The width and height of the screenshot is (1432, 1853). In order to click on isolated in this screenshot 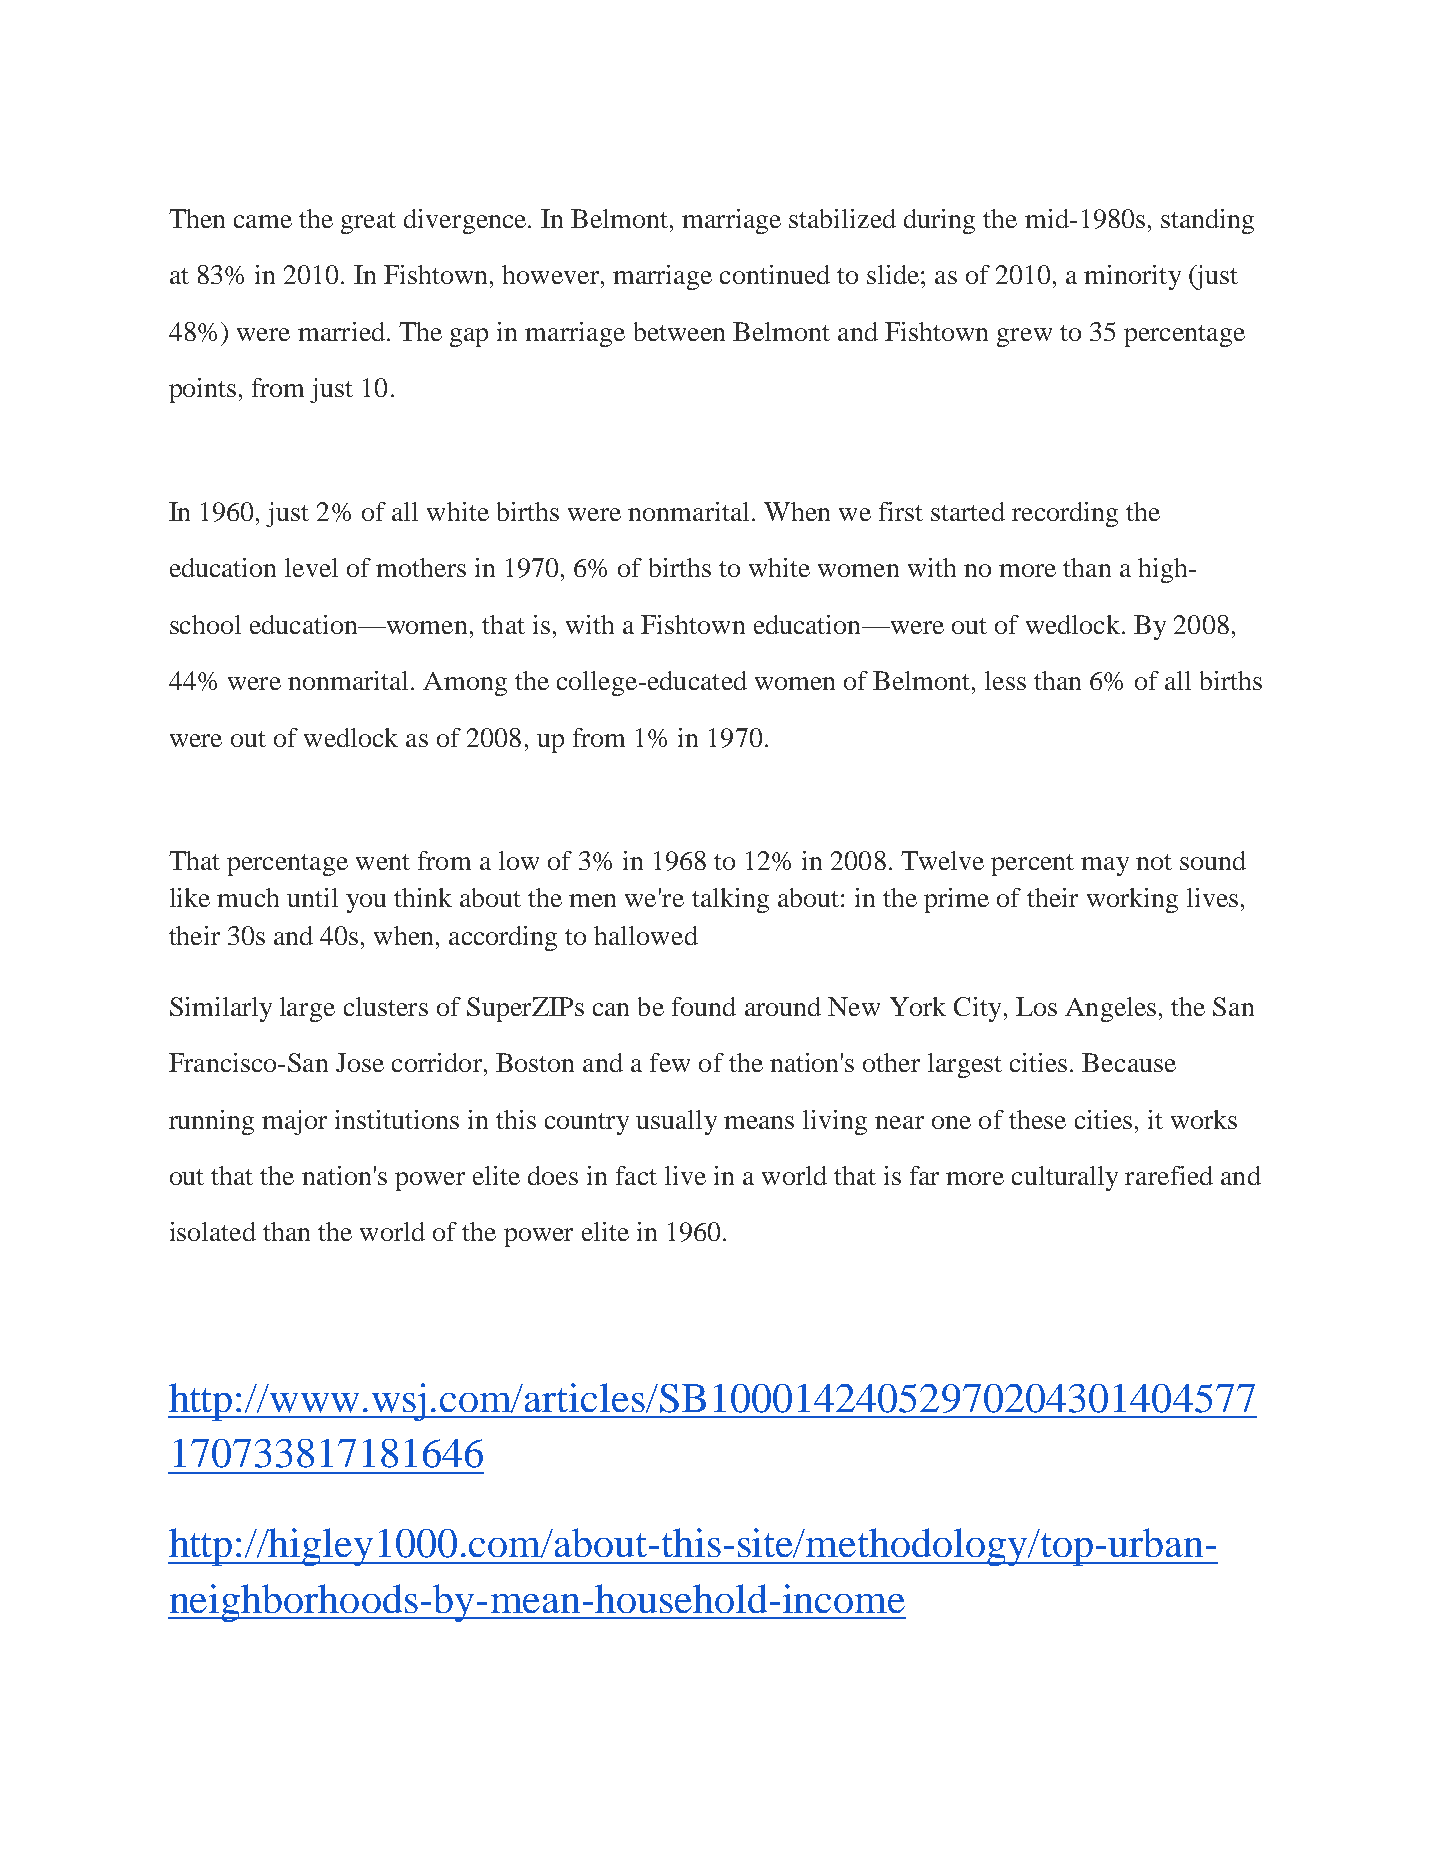, I will do `click(213, 1231)`.
